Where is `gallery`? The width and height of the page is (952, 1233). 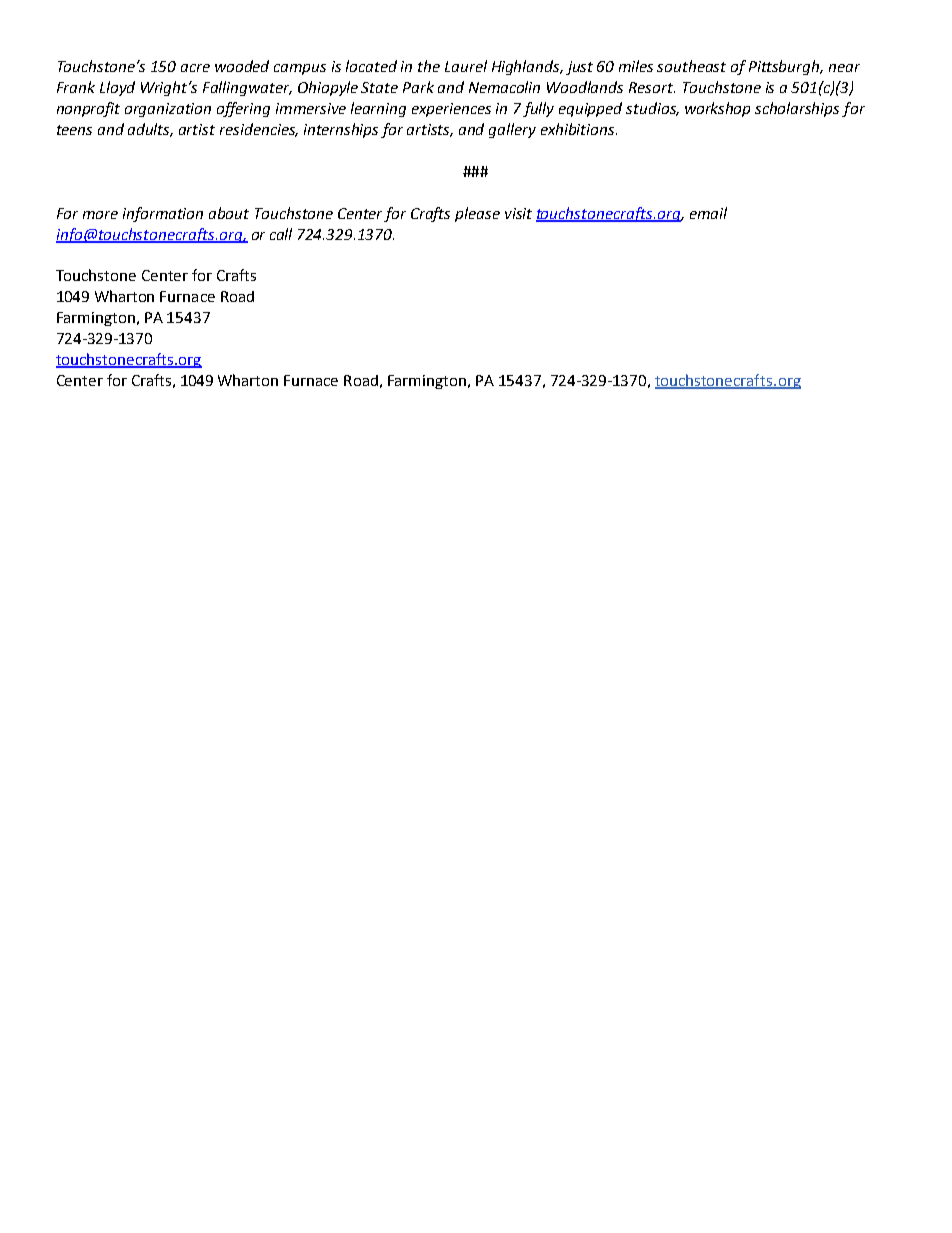 gallery is located at coordinates (512, 130).
